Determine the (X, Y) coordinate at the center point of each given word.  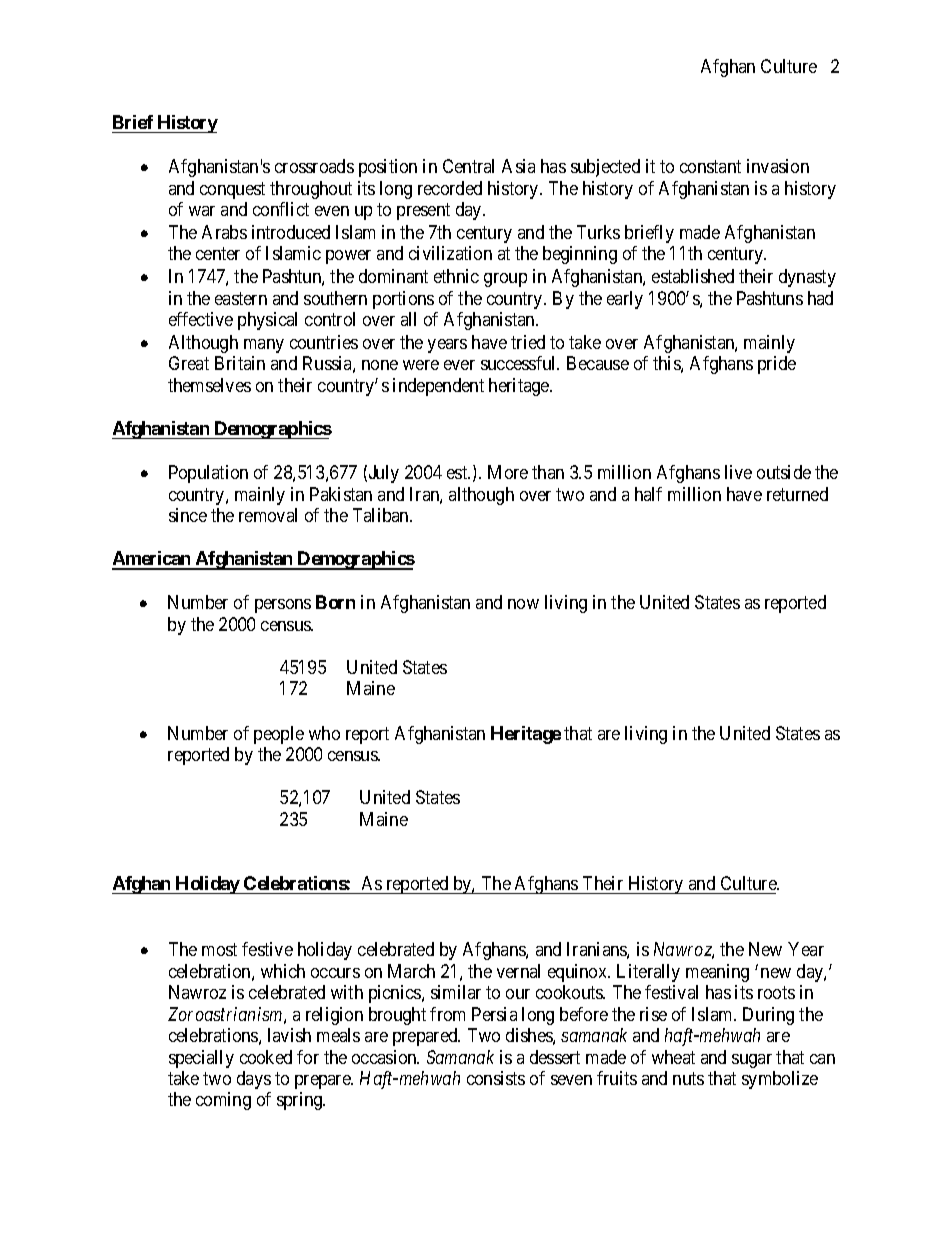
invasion (778, 166)
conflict (281, 209)
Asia (518, 166)
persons (283, 606)
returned (797, 494)
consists (496, 1078)
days (254, 1080)
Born (335, 602)
